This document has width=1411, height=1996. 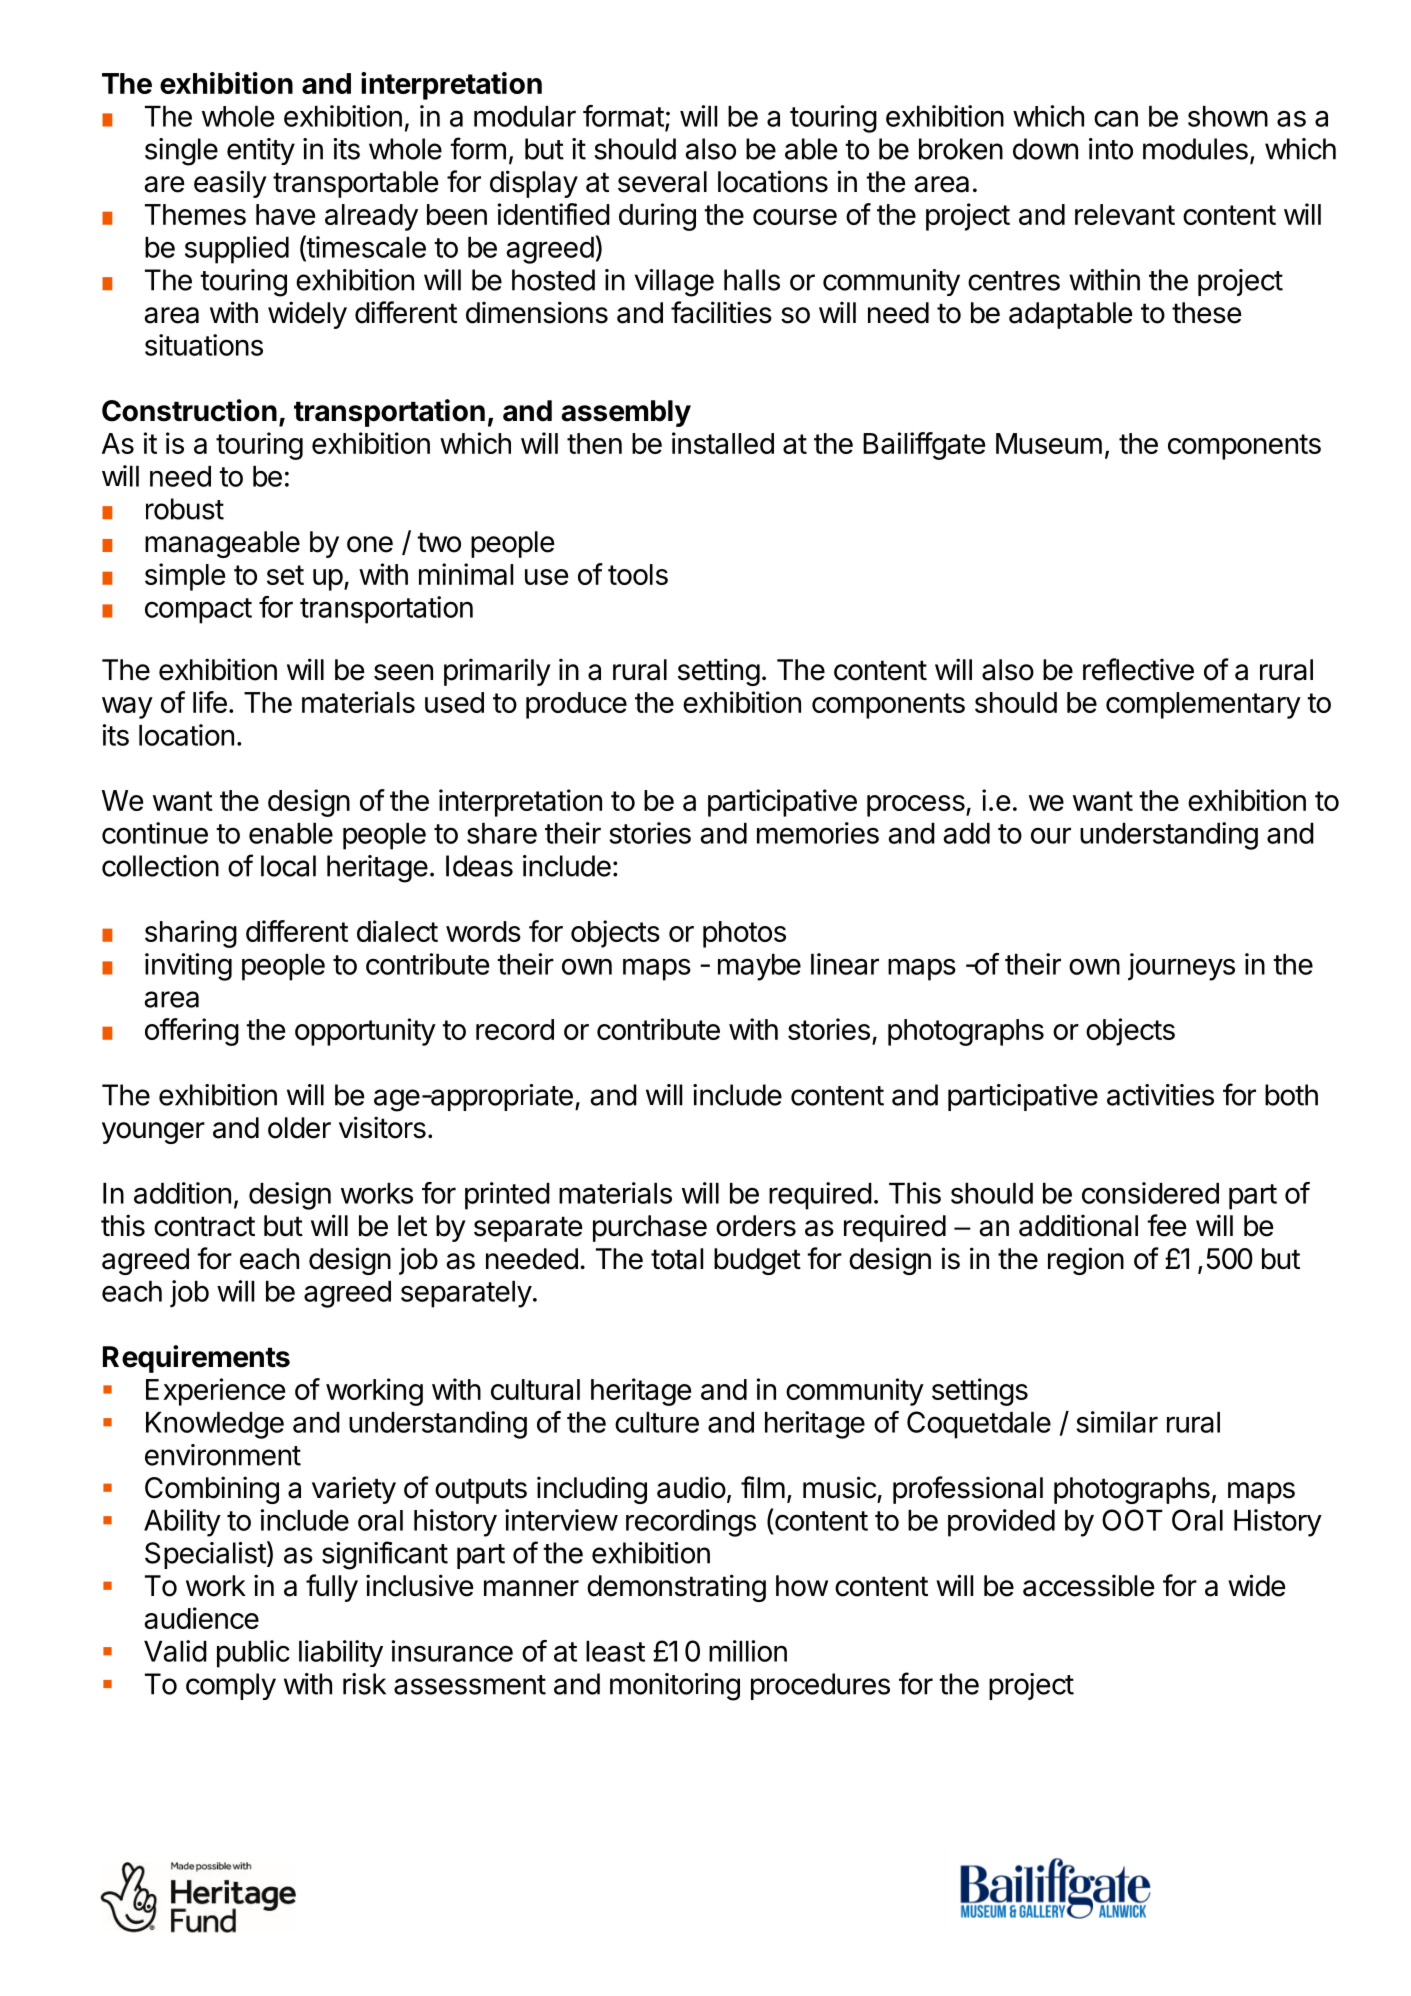 What do you see at coordinates (1088, 1585) in the document?
I see `accessible` at bounding box center [1088, 1585].
